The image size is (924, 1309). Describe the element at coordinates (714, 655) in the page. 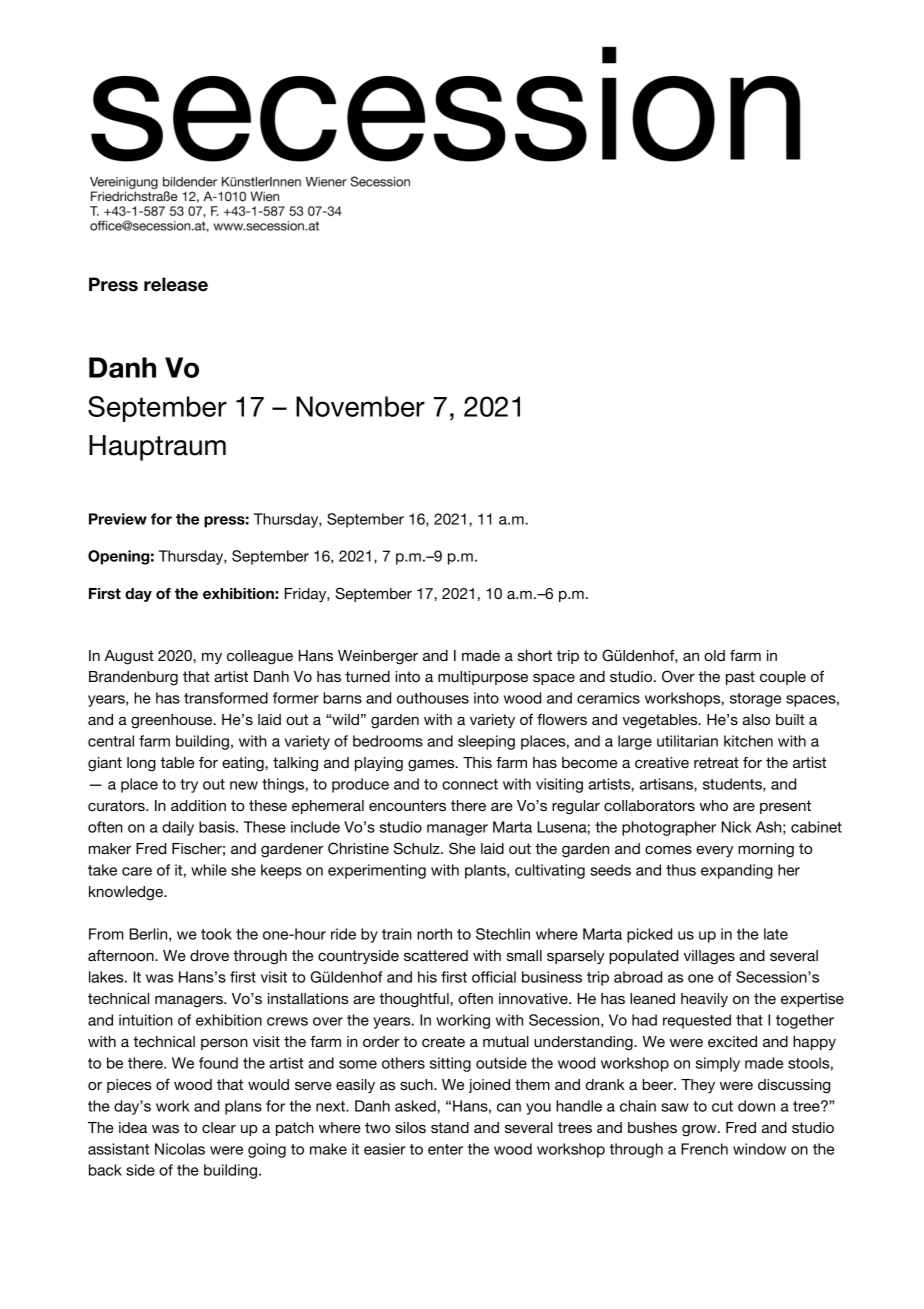

I see `old` at that location.
